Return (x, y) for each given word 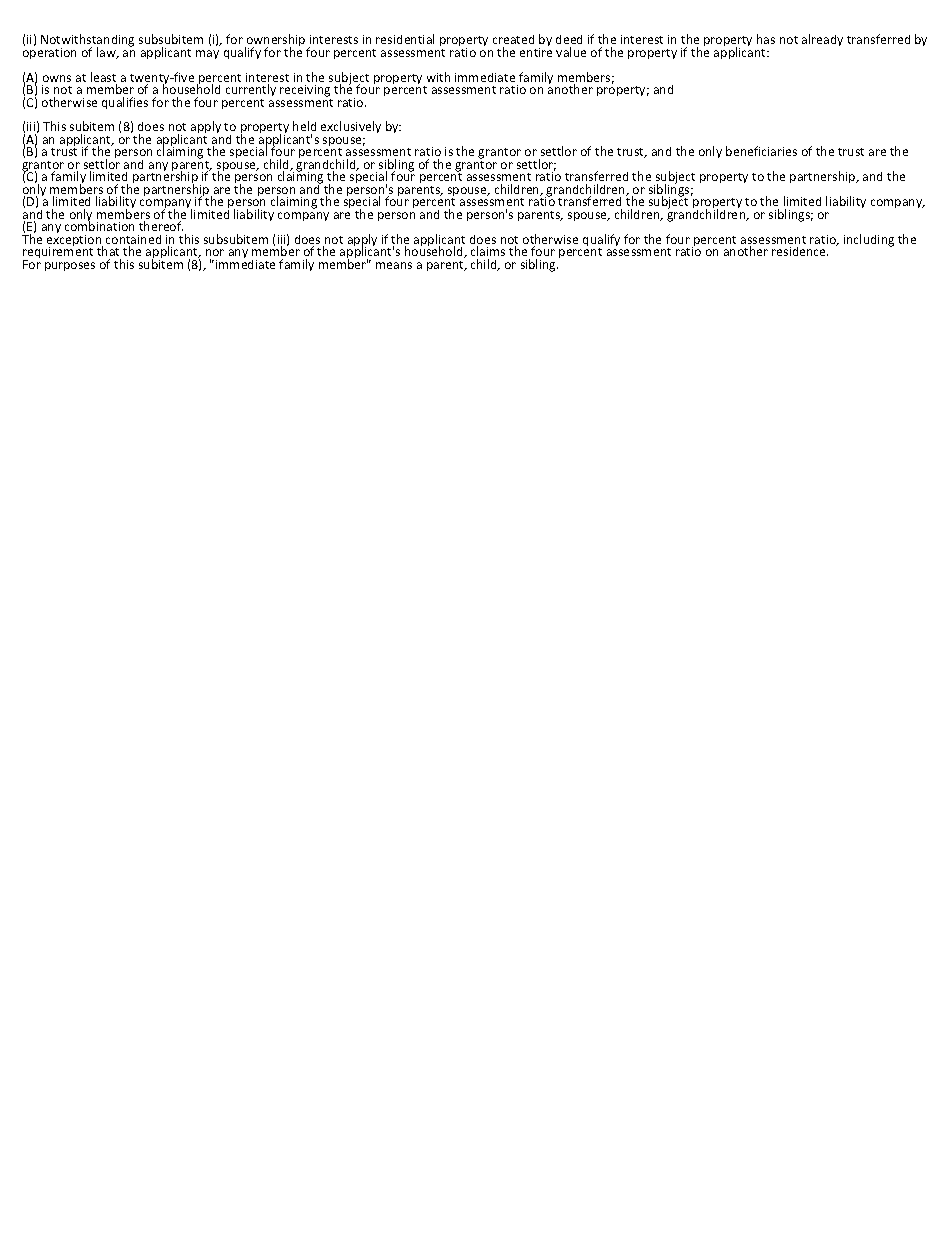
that (108, 251)
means (394, 265)
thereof (161, 226)
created (513, 39)
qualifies (125, 103)
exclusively (351, 127)
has (766, 39)
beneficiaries (761, 151)
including (869, 240)
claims (488, 251)
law (107, 53)
